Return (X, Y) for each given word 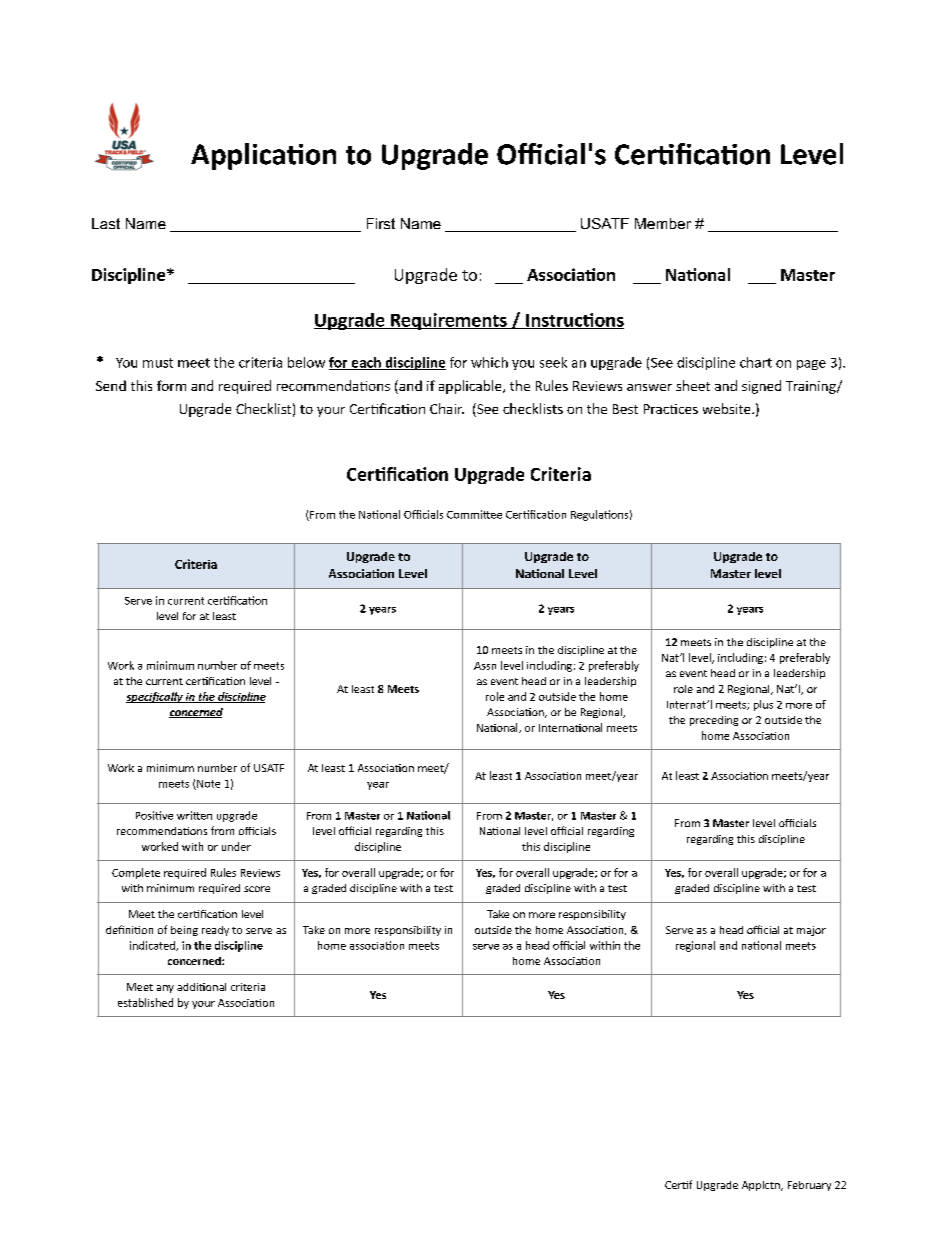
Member (663, 223)
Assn (485, 666)
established (145, 1002)
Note (207, 785)
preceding (714, 721)
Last (106, 223)
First (381, 223)
